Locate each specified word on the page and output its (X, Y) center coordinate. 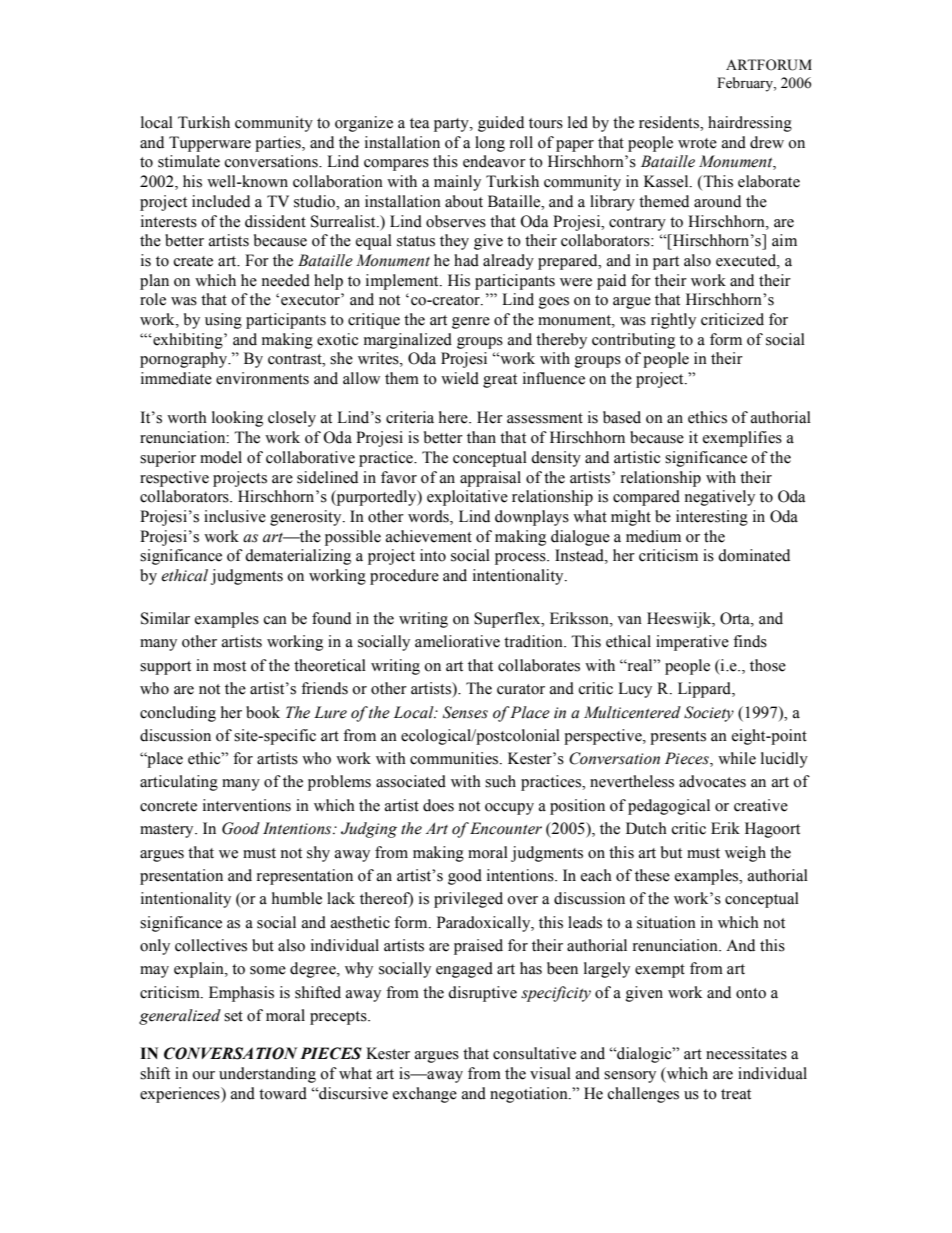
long (490, 144)
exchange (425, 1095)
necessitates (746, 1053)
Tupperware (210, 144)
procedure (404, 577)
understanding (267, 1075)
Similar (165, 618)
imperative (692, 643)
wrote (697, 143)
